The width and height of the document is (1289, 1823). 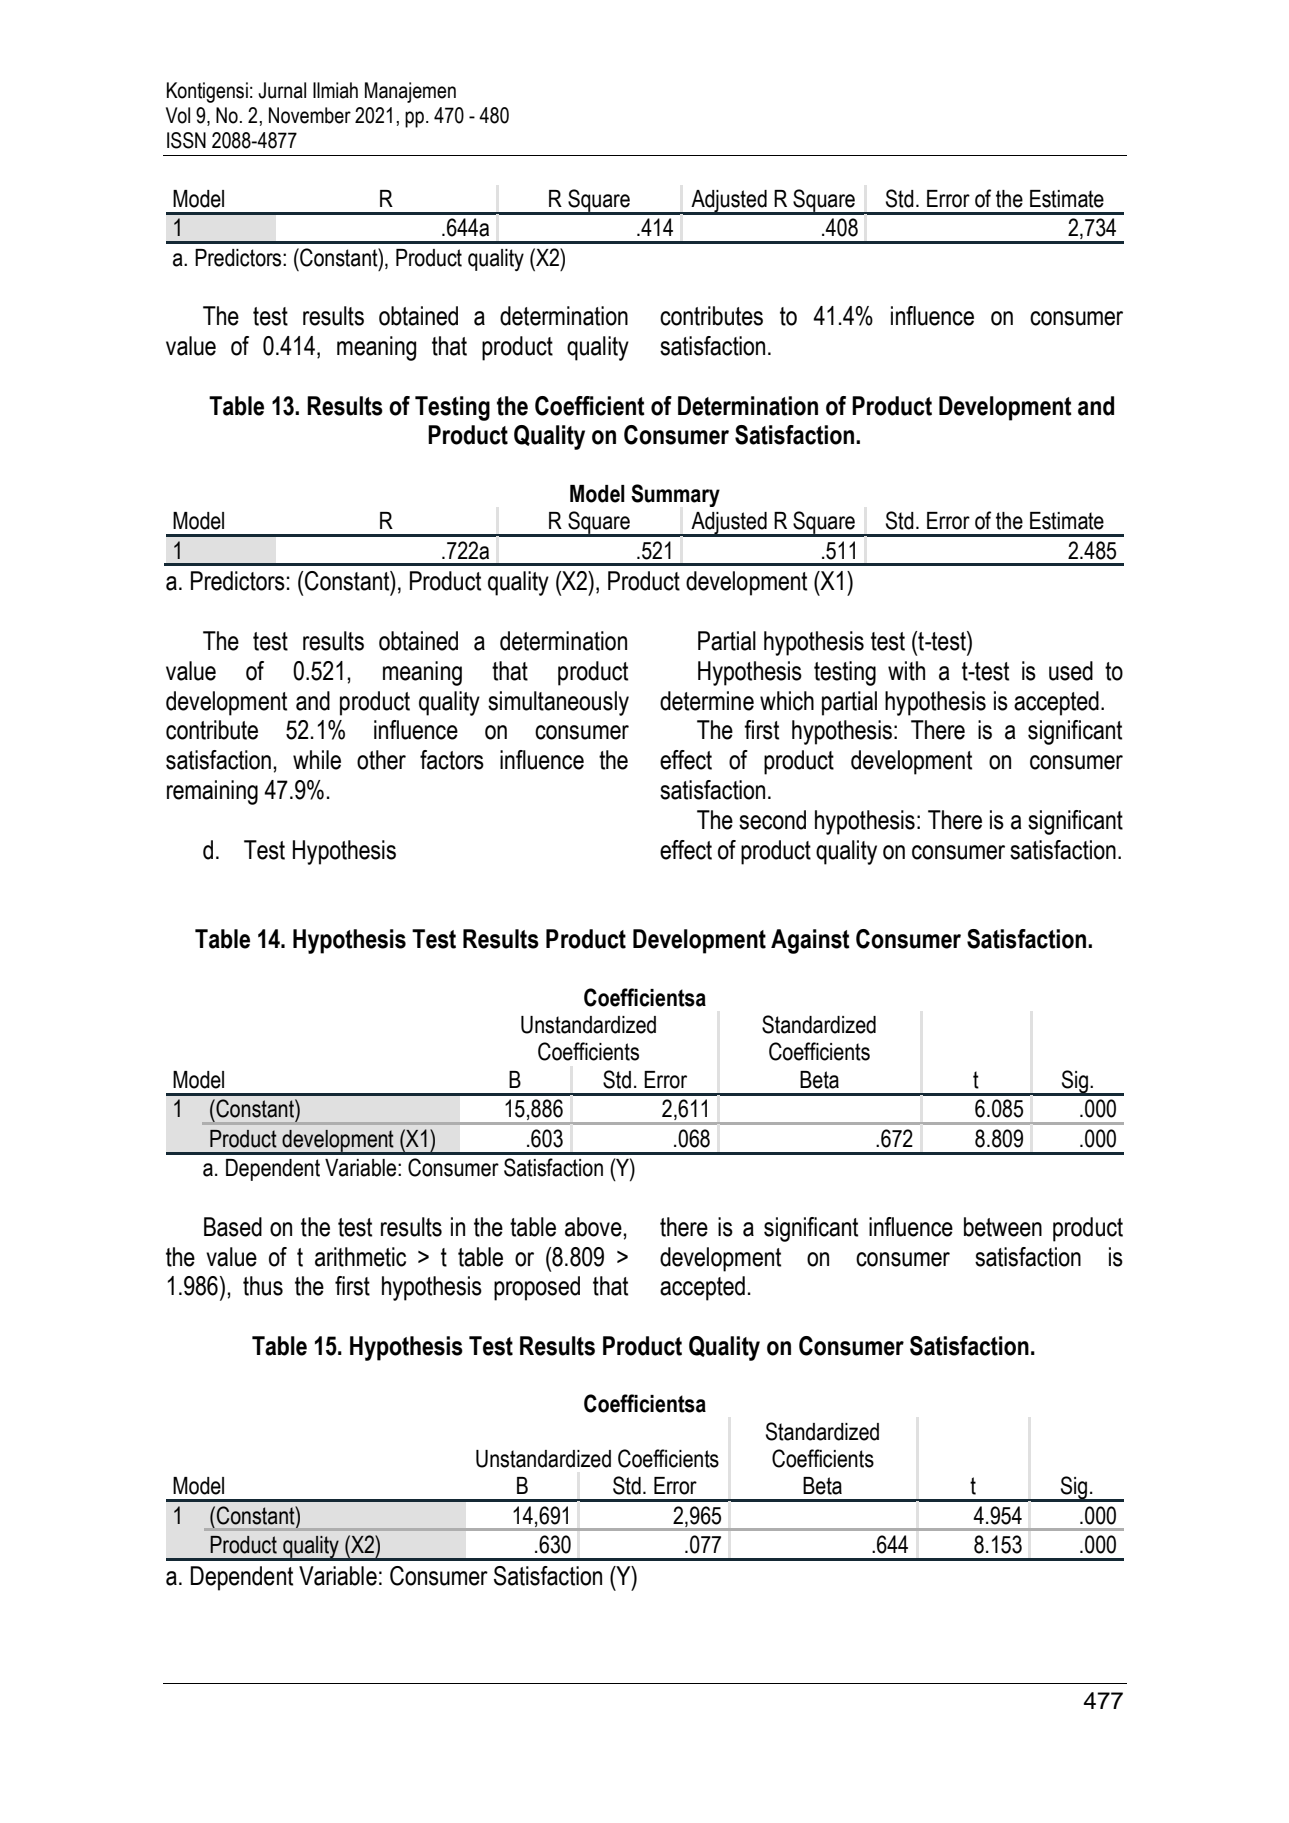 I want to click on simultaneously, so click(x=558, y=703).
